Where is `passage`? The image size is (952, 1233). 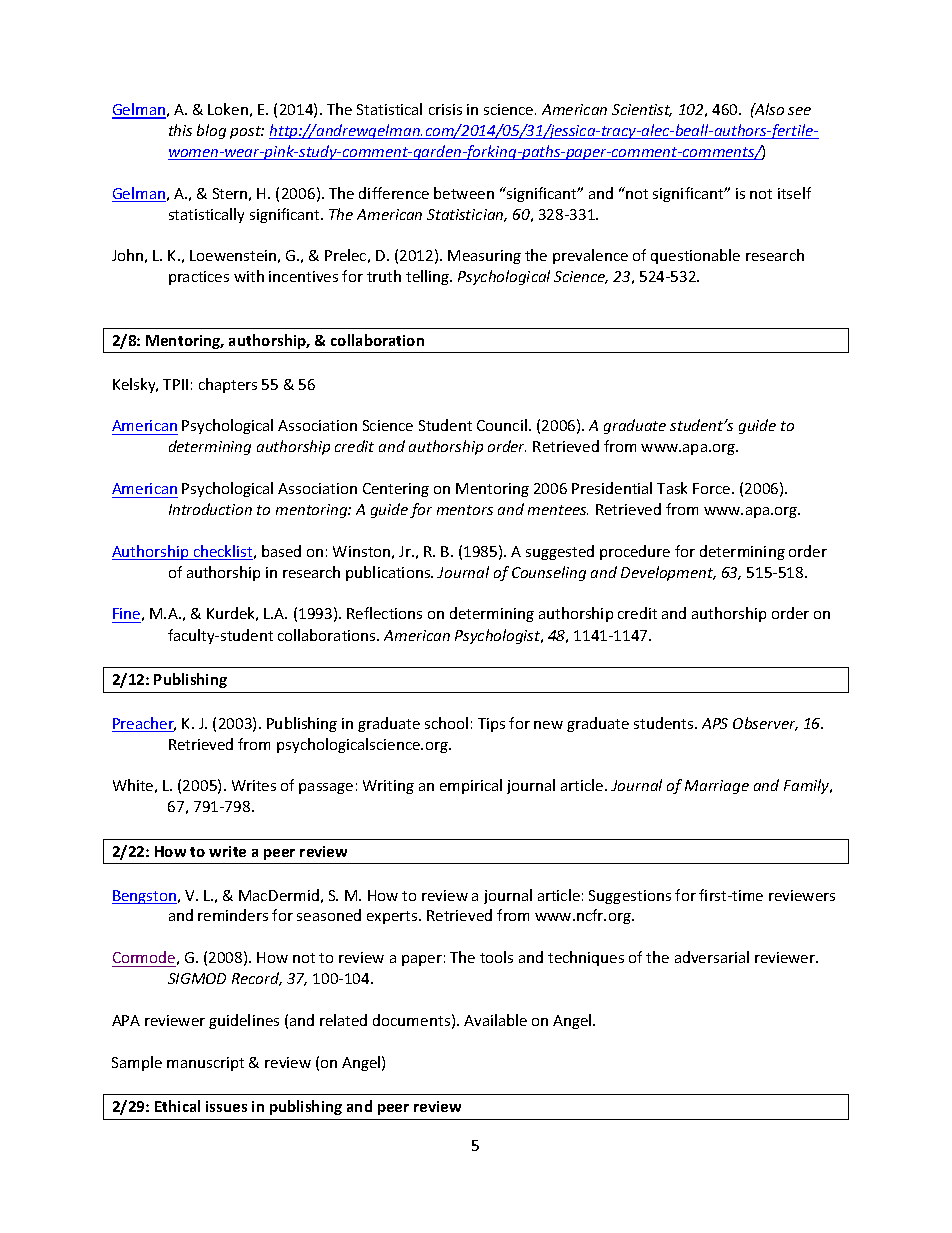 passage is located at coordinates (326, 788).
